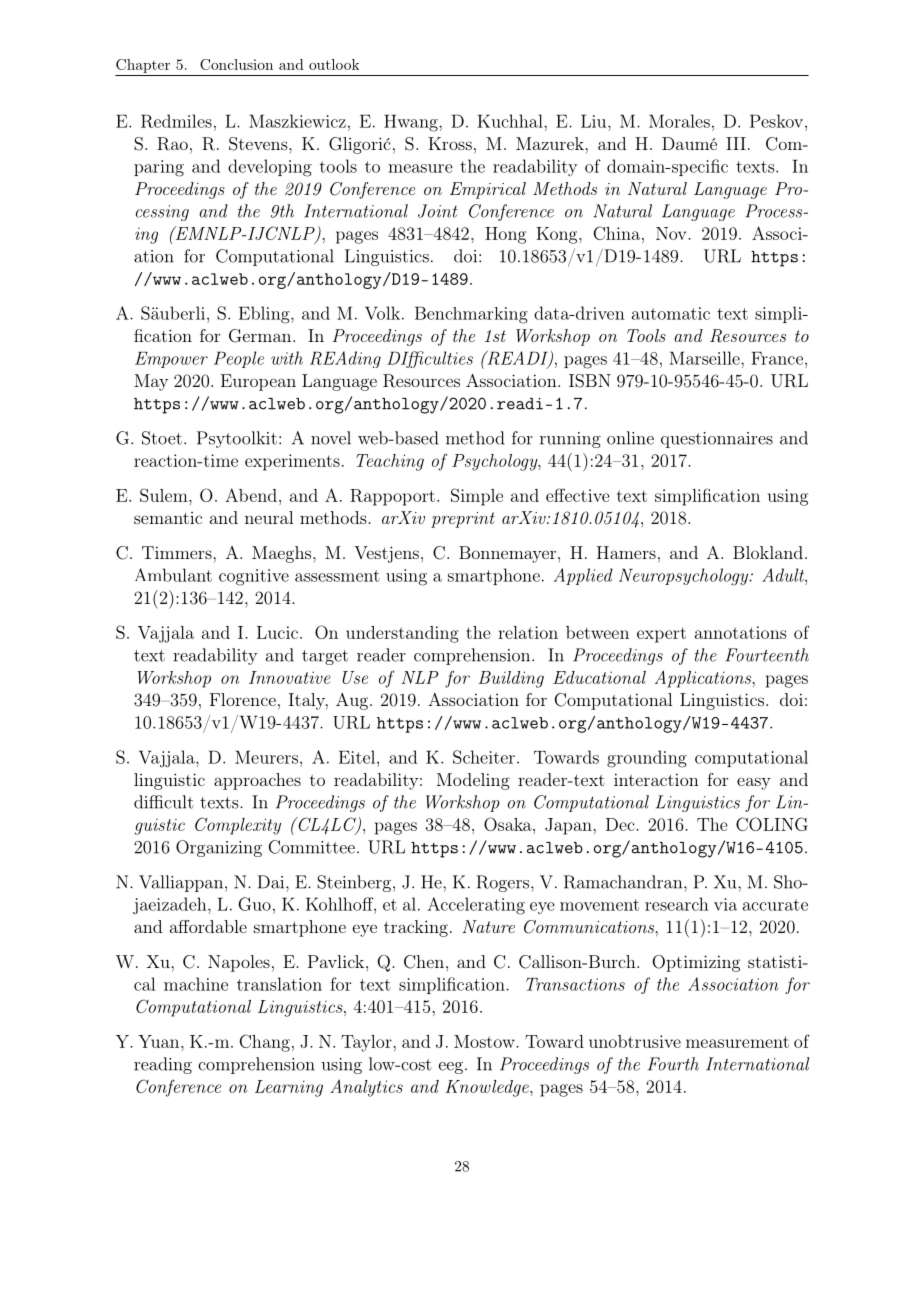 Image resolution: width=924 pixels, height=1308 pixels. What do you see at coordinates (784, 575) in the page?
I see `Adult` at bounding box center [784, 575].
